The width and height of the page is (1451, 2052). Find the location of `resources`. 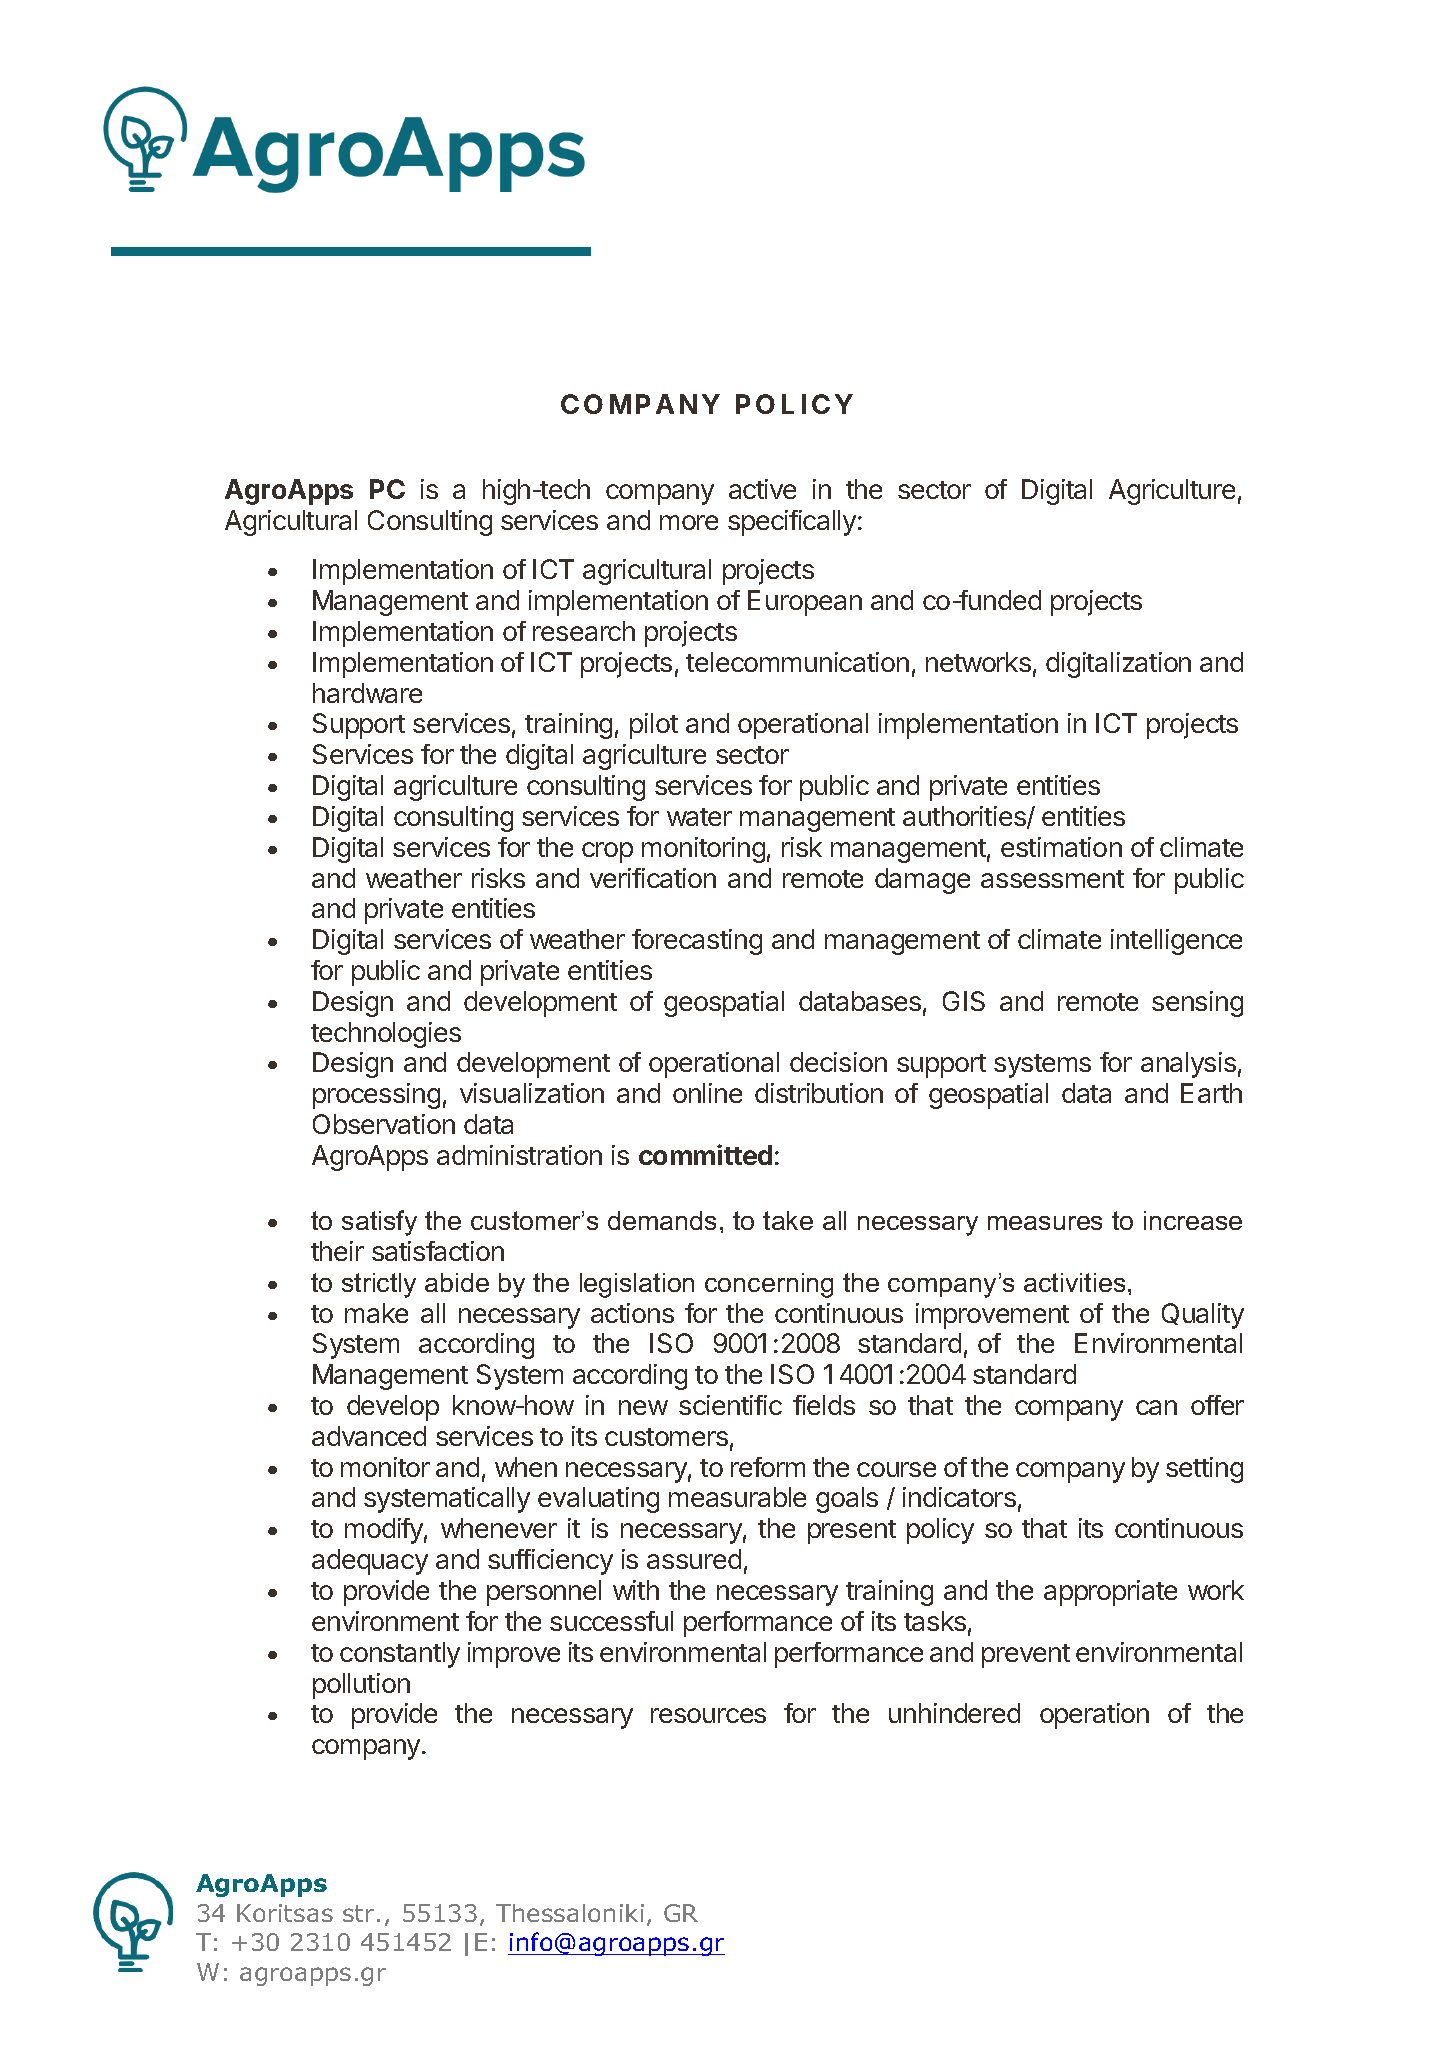

resources is located at coordinates (708, 1715).
